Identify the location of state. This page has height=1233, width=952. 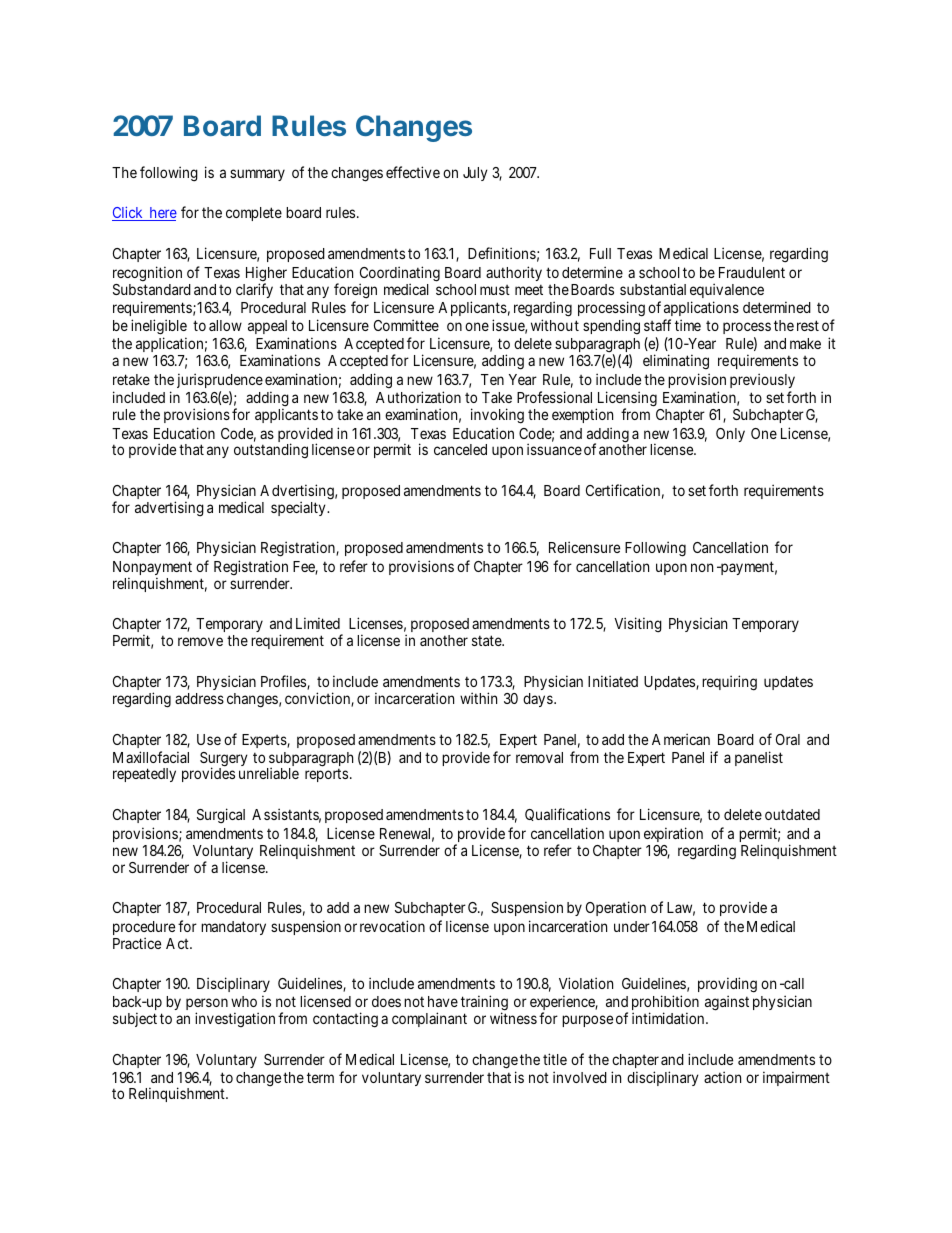
(487, 640).
